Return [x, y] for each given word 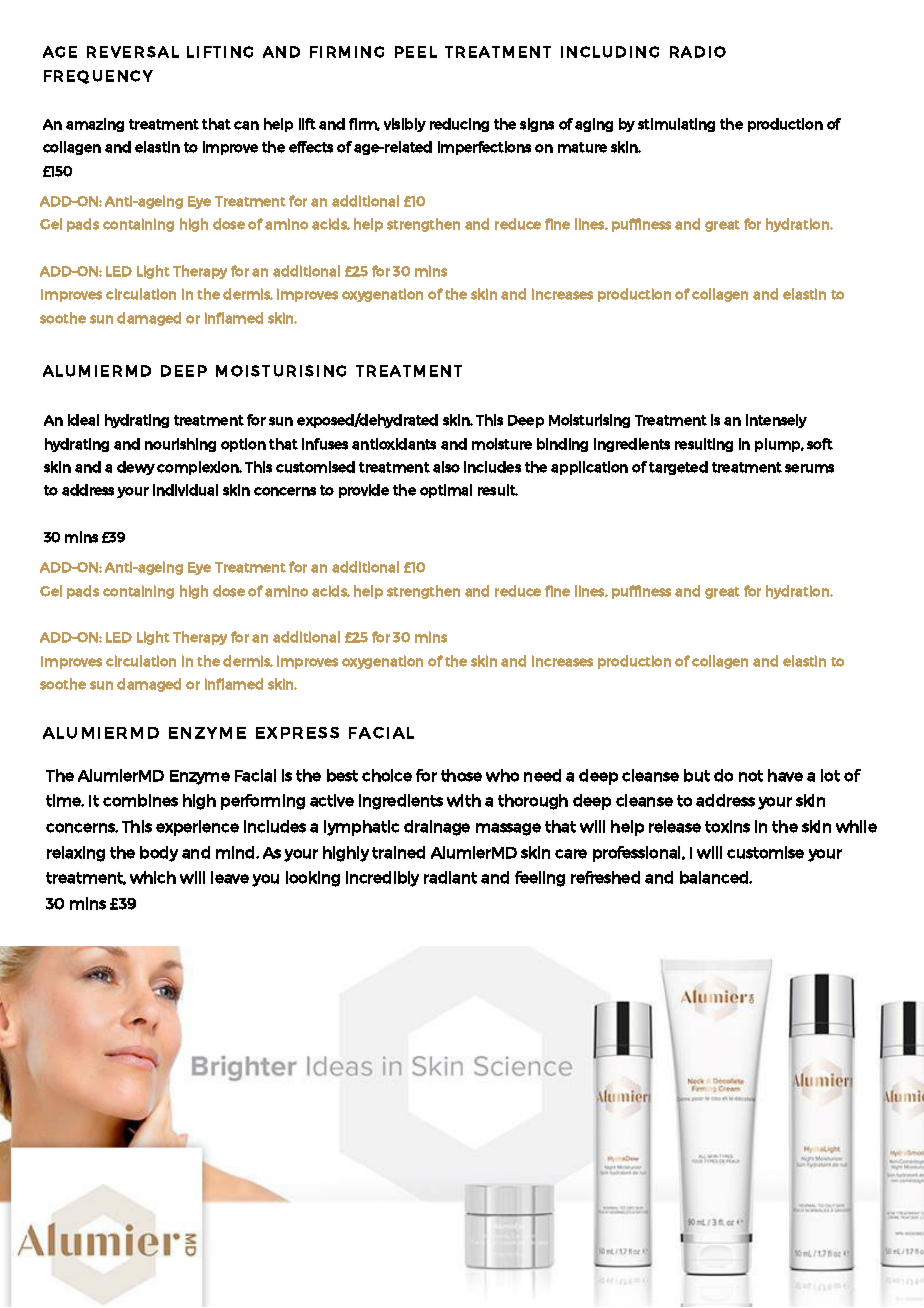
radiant [450, 877]
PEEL [416, 52]
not [751, 776]
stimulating [676, 125]
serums [809, 468]
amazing [95, 125]
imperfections [484, 148]
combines [140, 800]
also [446, 467]
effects [311, 147]
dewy [136, 468]
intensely [776, 421]
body [159, 854]
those [461, 775]
